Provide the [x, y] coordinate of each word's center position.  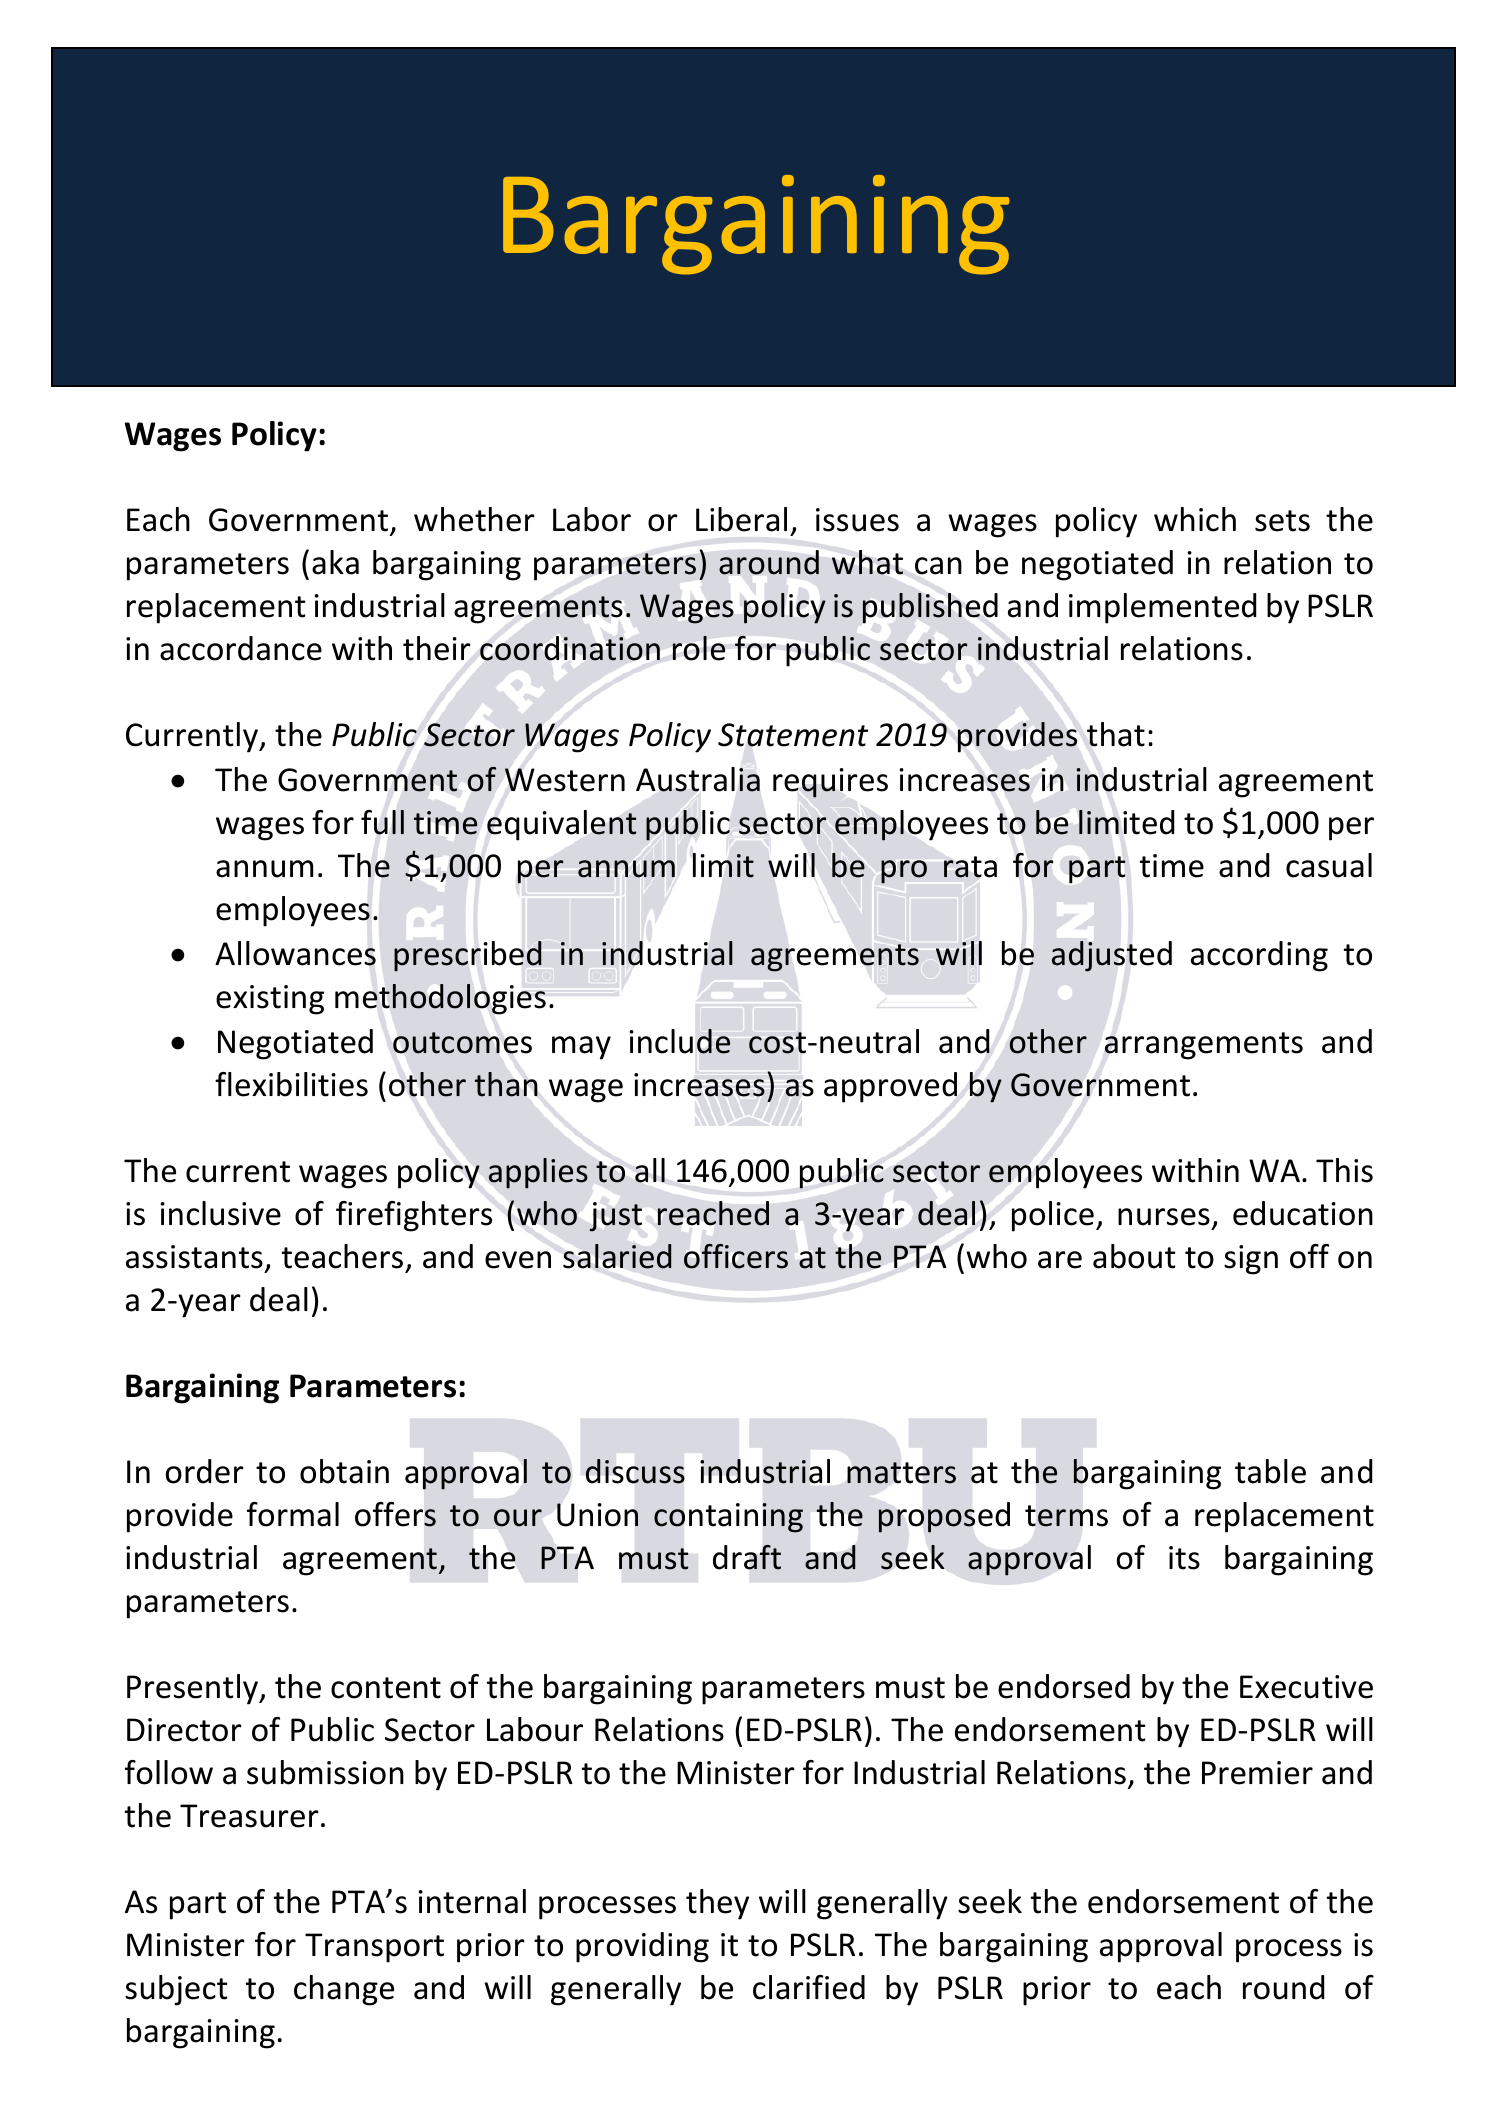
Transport [374, 1948]
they [717, 1904]
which [1195, 519]
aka [335, 562]
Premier [1257, 1773]
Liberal [741, 519]
